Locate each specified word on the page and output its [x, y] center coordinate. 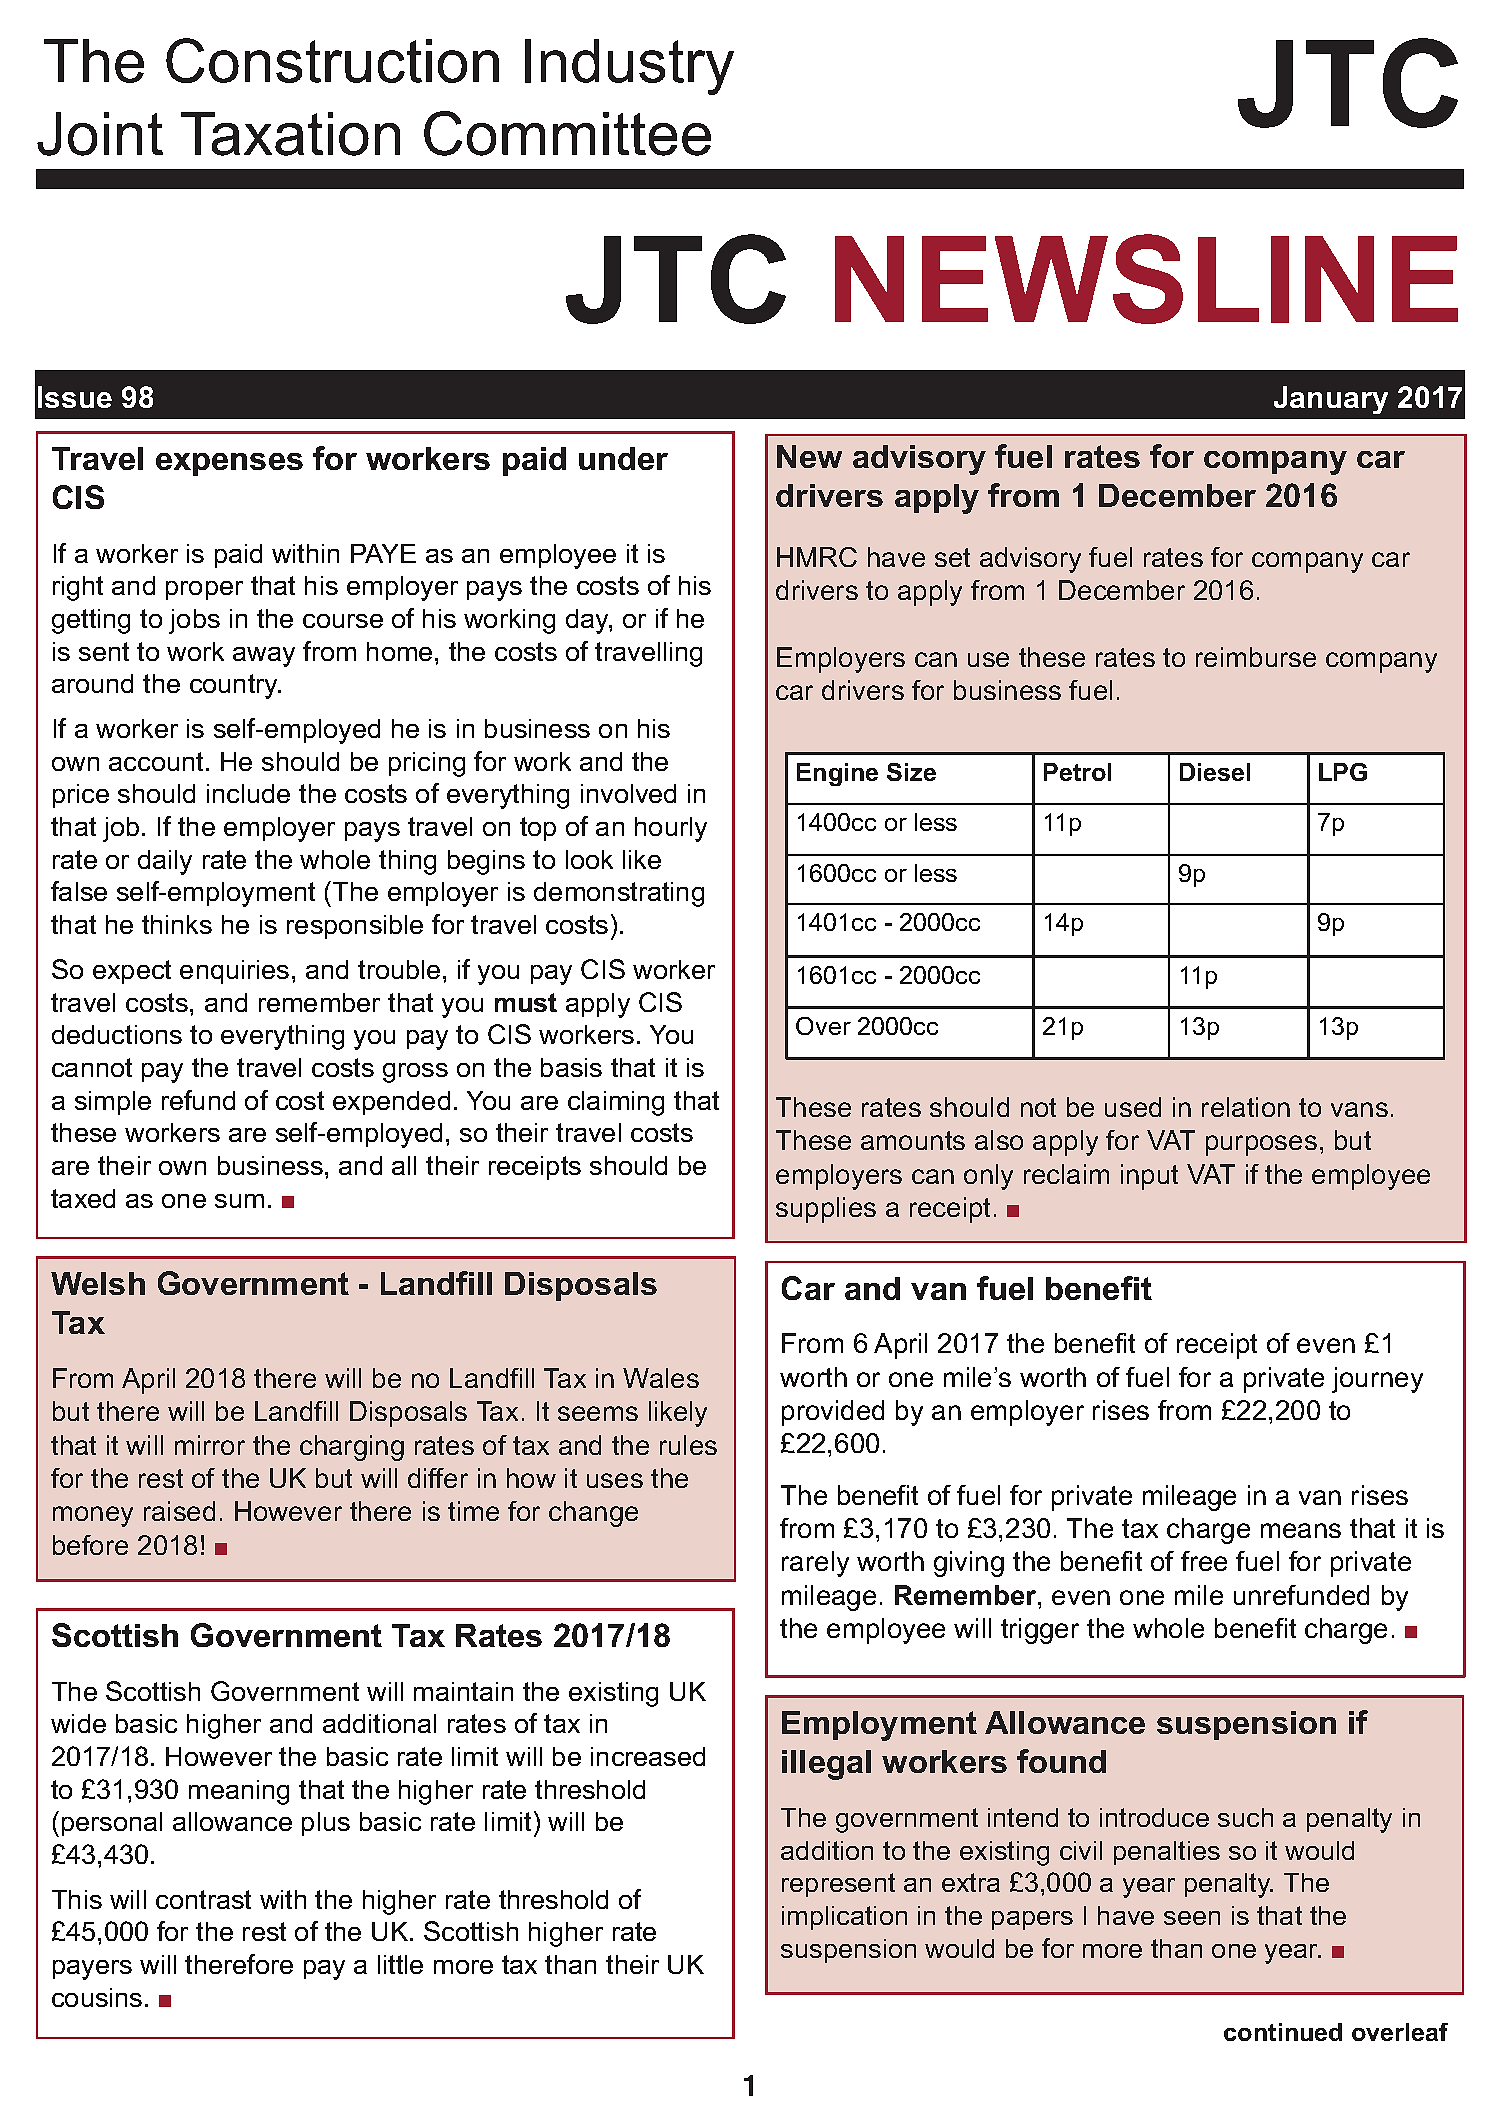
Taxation [290, 134]
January [1331, 400]
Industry [629, 67]
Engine [837, 774]
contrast [203, 1899]
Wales [661, 1378]
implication [844, 1918]
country [235, 686]
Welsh [98, 1283]
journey [1377, 1380]
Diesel [1215, 772]
